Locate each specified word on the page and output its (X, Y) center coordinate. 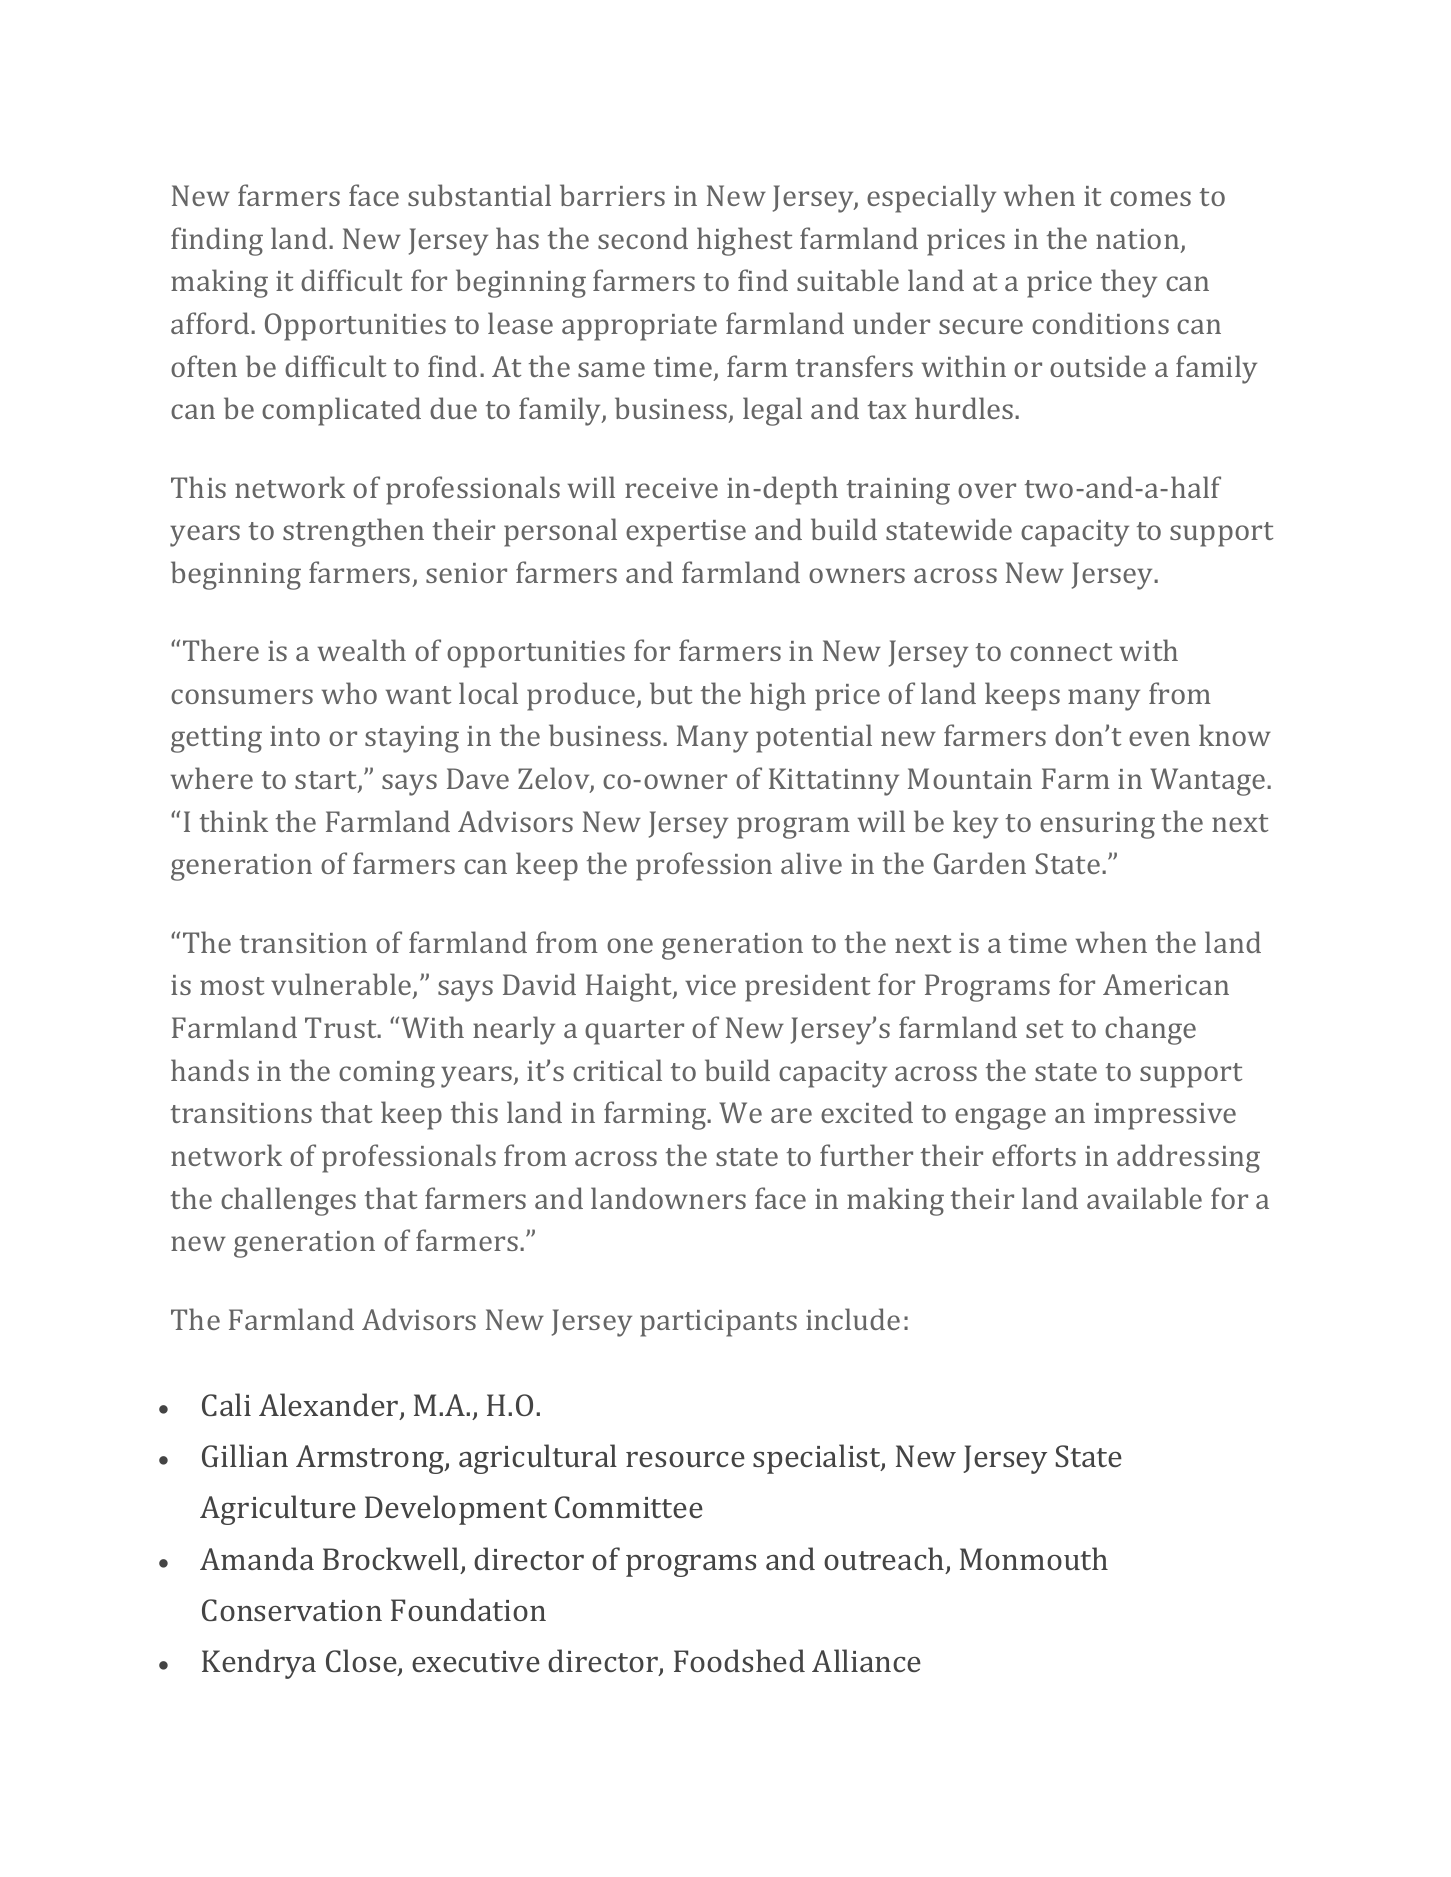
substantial (479, 195)
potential (814, 738)
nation (1139, 240)
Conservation (292, 1610)
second (643, 238)
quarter (634, 1032)
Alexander (330, 1406)
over (987, 490)
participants (718, 1323)
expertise (686, 533)
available (1144, 1198)
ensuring (1097, 825)
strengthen (353, 532)
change (1150, 1030)
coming (387, 1074)
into (295, 736)
